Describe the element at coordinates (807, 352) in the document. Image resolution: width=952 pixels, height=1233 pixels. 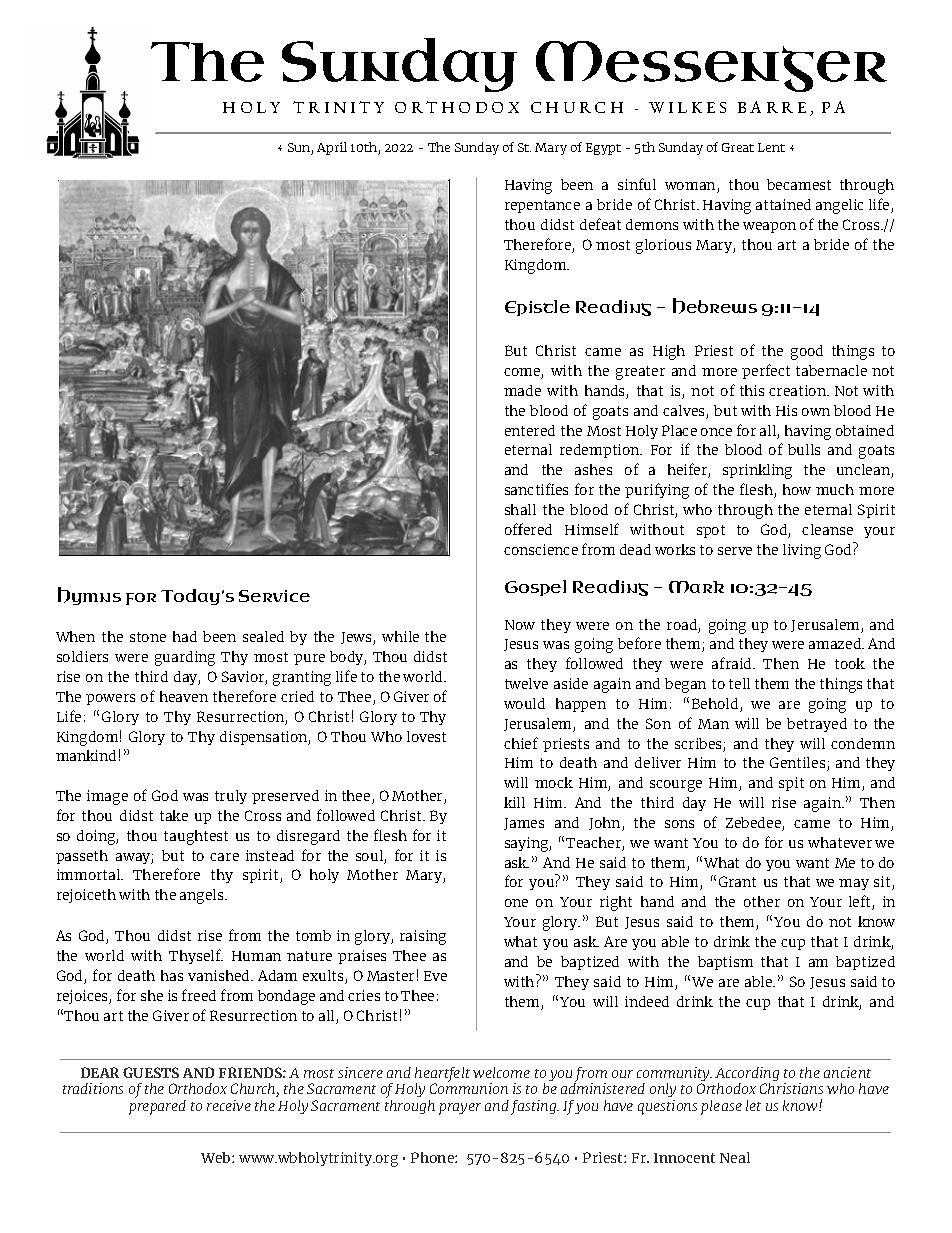
I see `good` at that location.
